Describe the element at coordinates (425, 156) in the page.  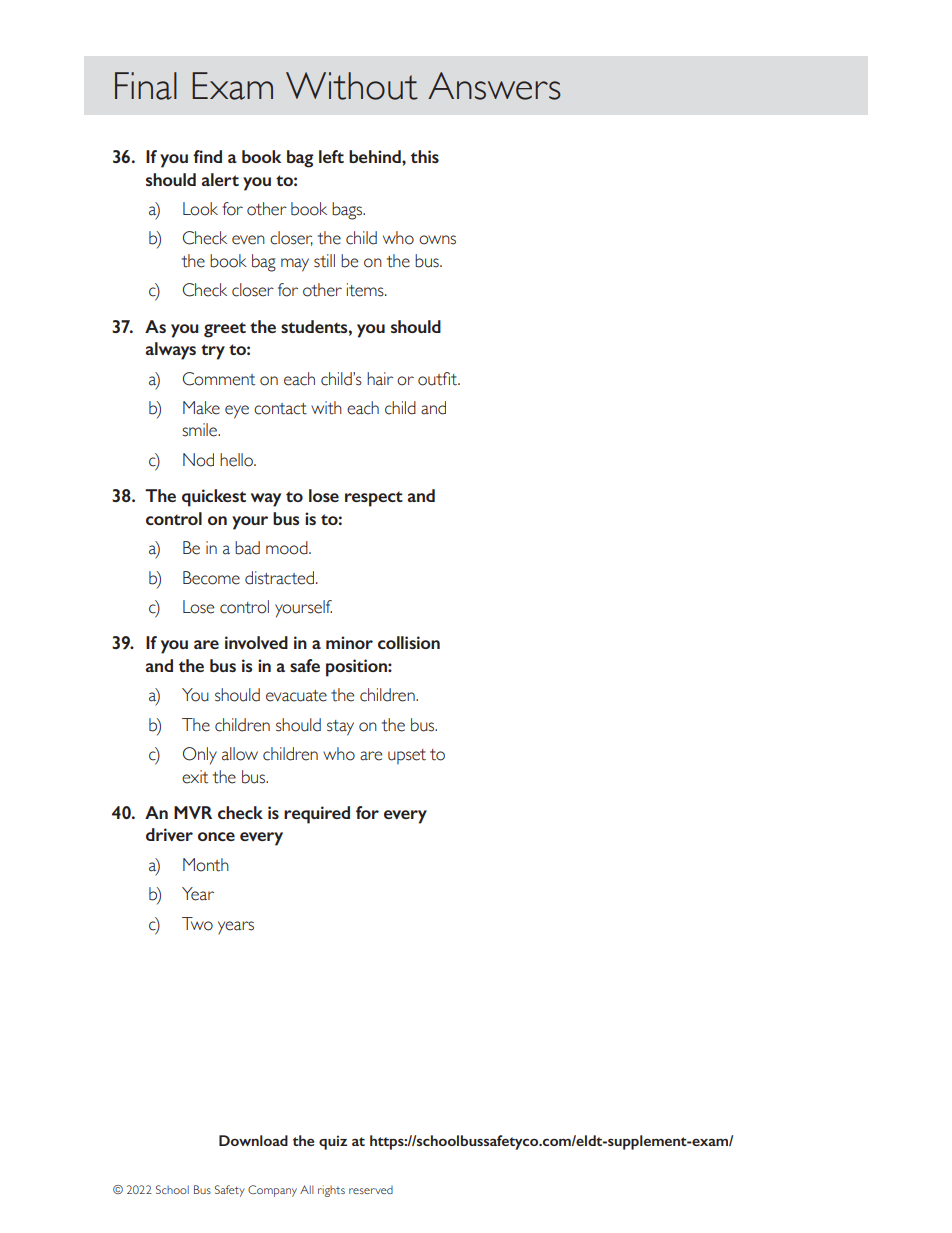
I see `this` at that location.
